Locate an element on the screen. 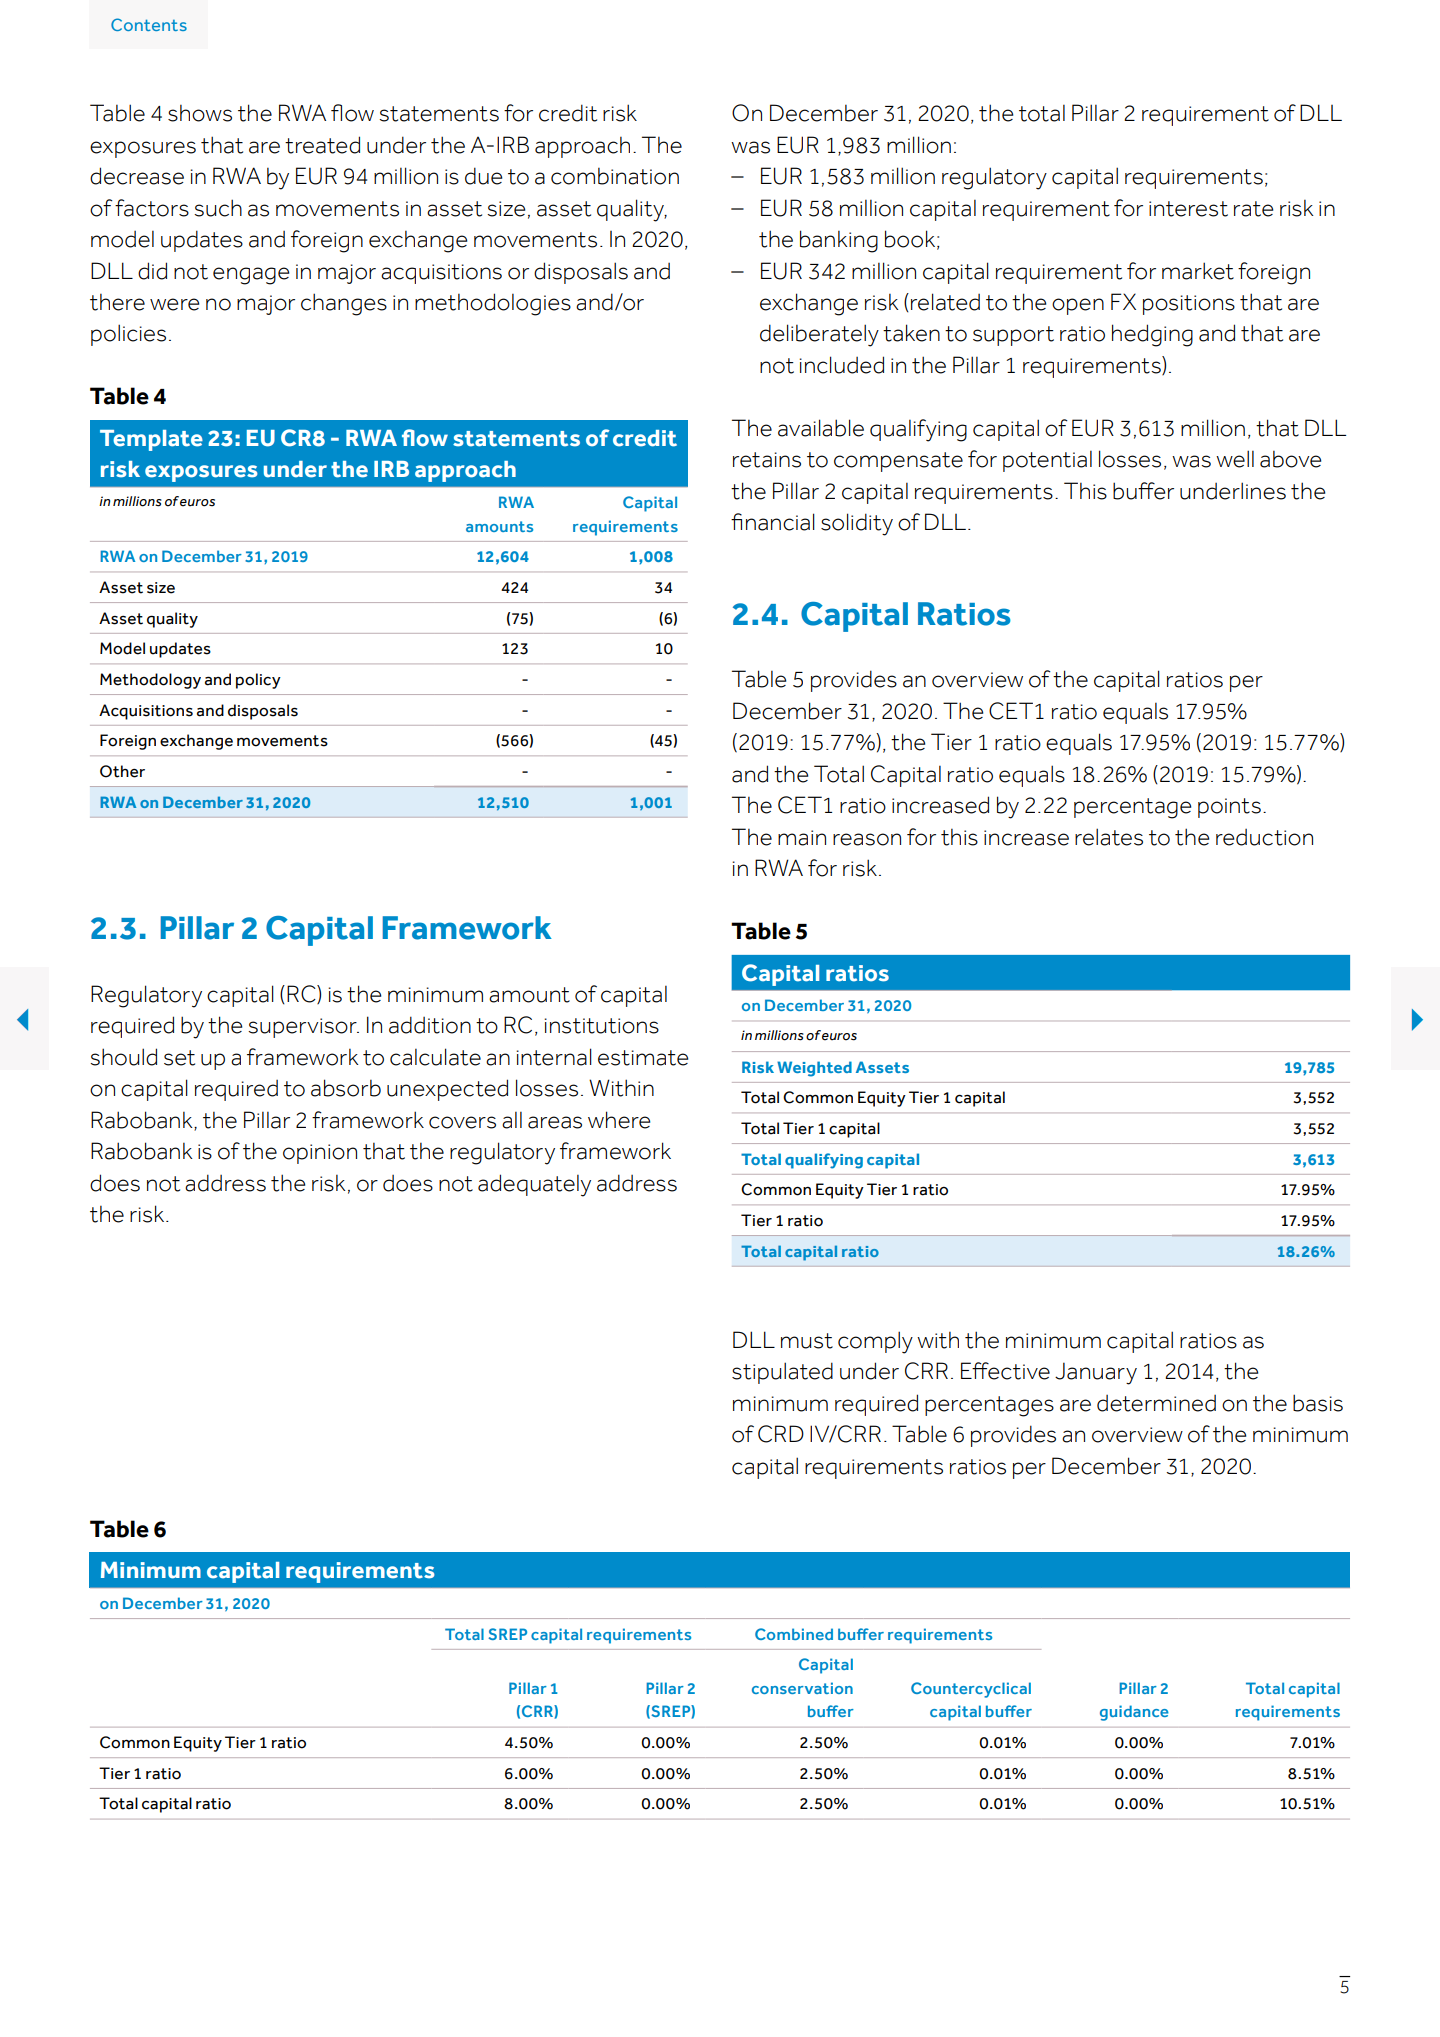 This screenshot has width=1440, height=2037. Combined is located at coordinates (794, 1634).
